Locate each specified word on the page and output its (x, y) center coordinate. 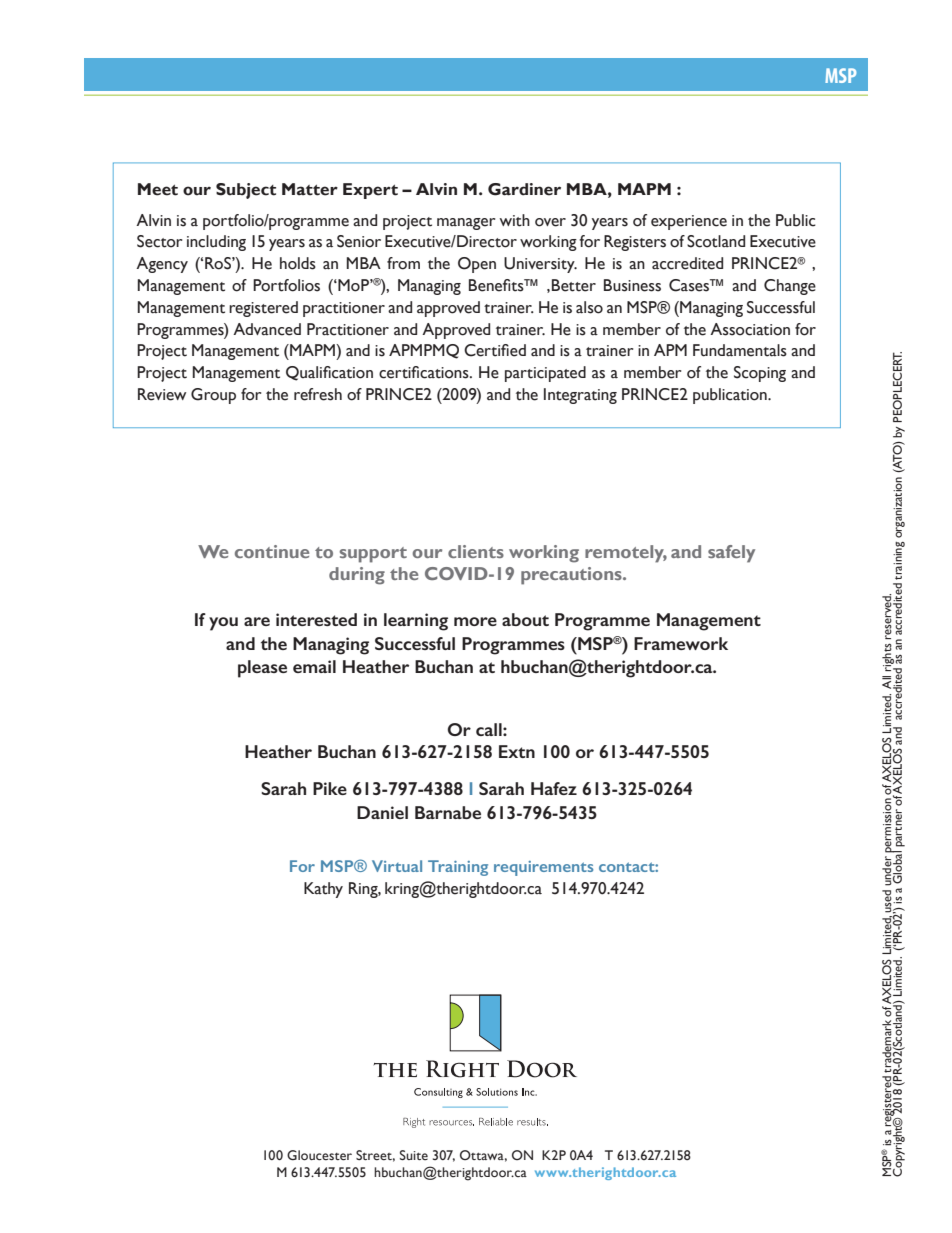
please (262, 669)
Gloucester (319, 1155)
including (216, 243)
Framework (681, 643)
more (475, 621)
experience (689, 222)
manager (466, 224)
